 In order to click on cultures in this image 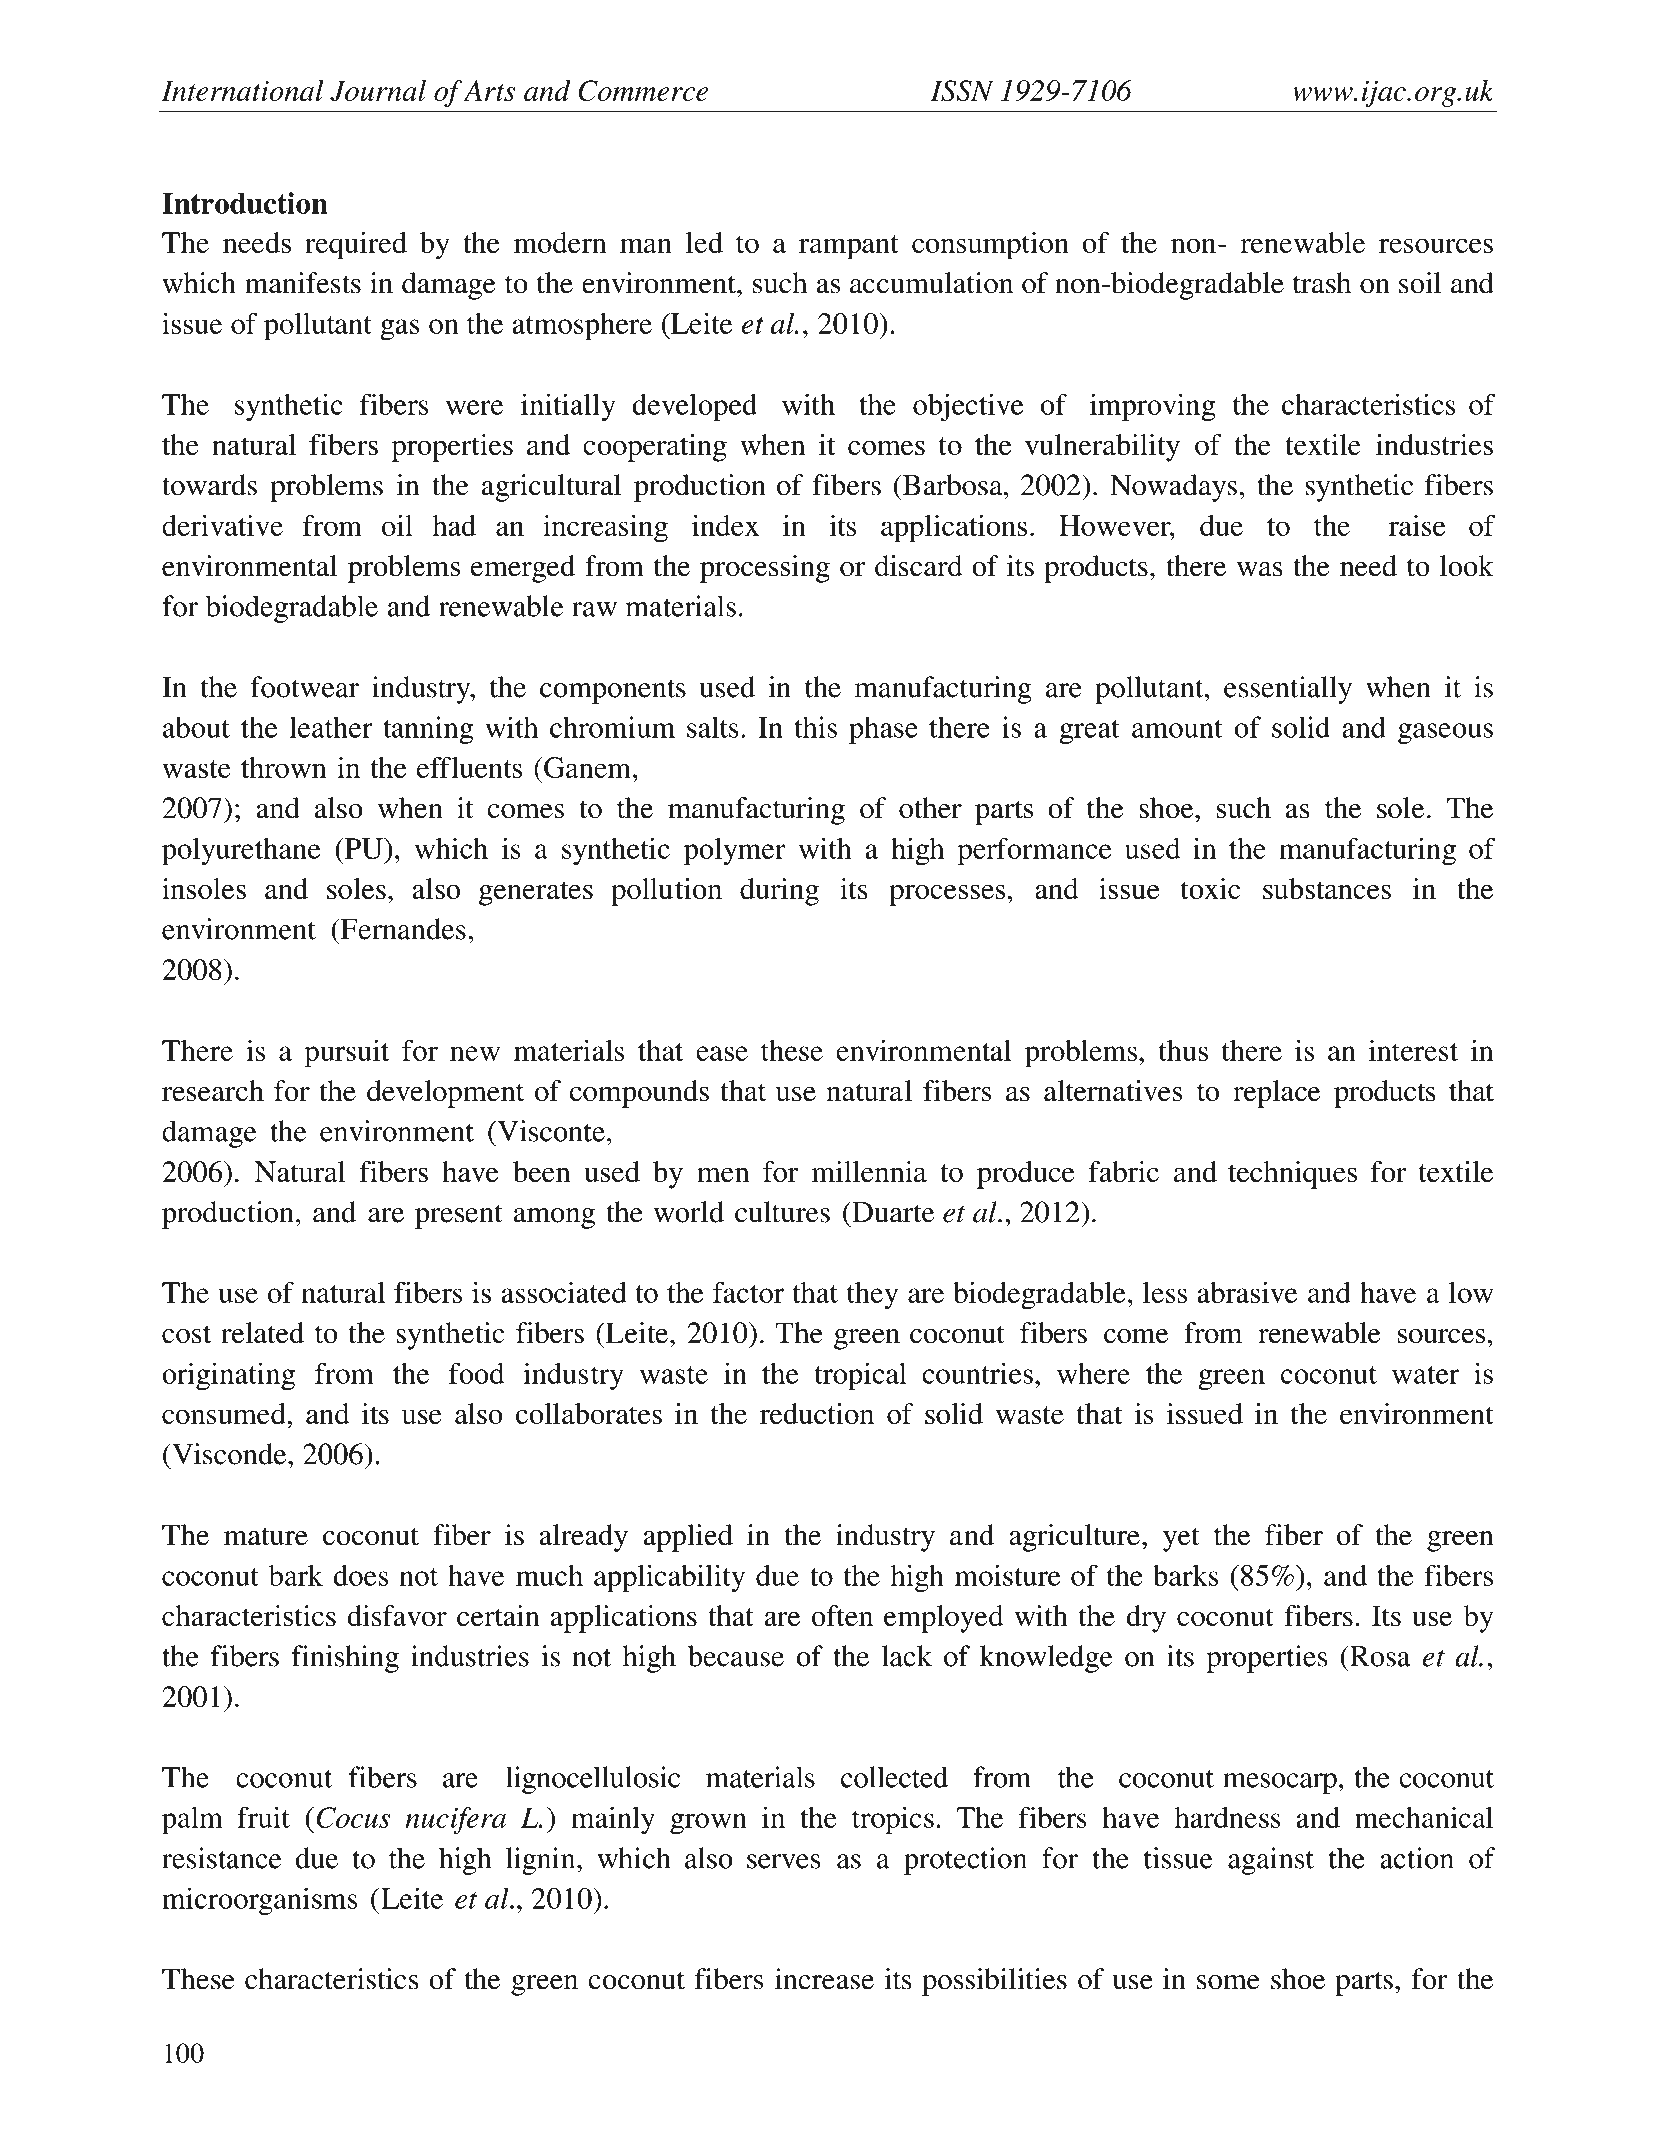, I will do `click(782, 1212)`.
